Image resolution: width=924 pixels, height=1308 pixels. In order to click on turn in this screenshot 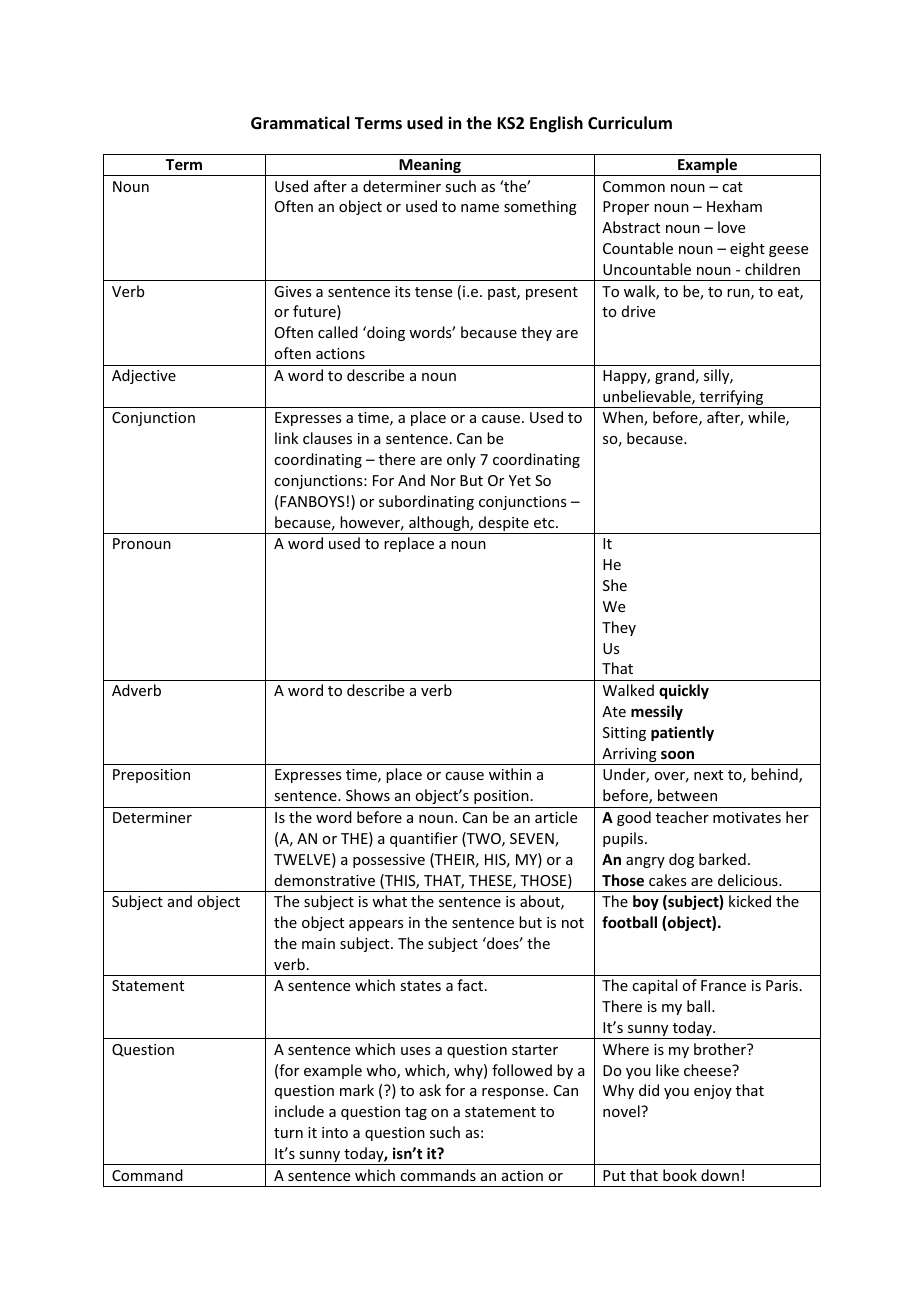, I will do `click(288, 1133)`.
